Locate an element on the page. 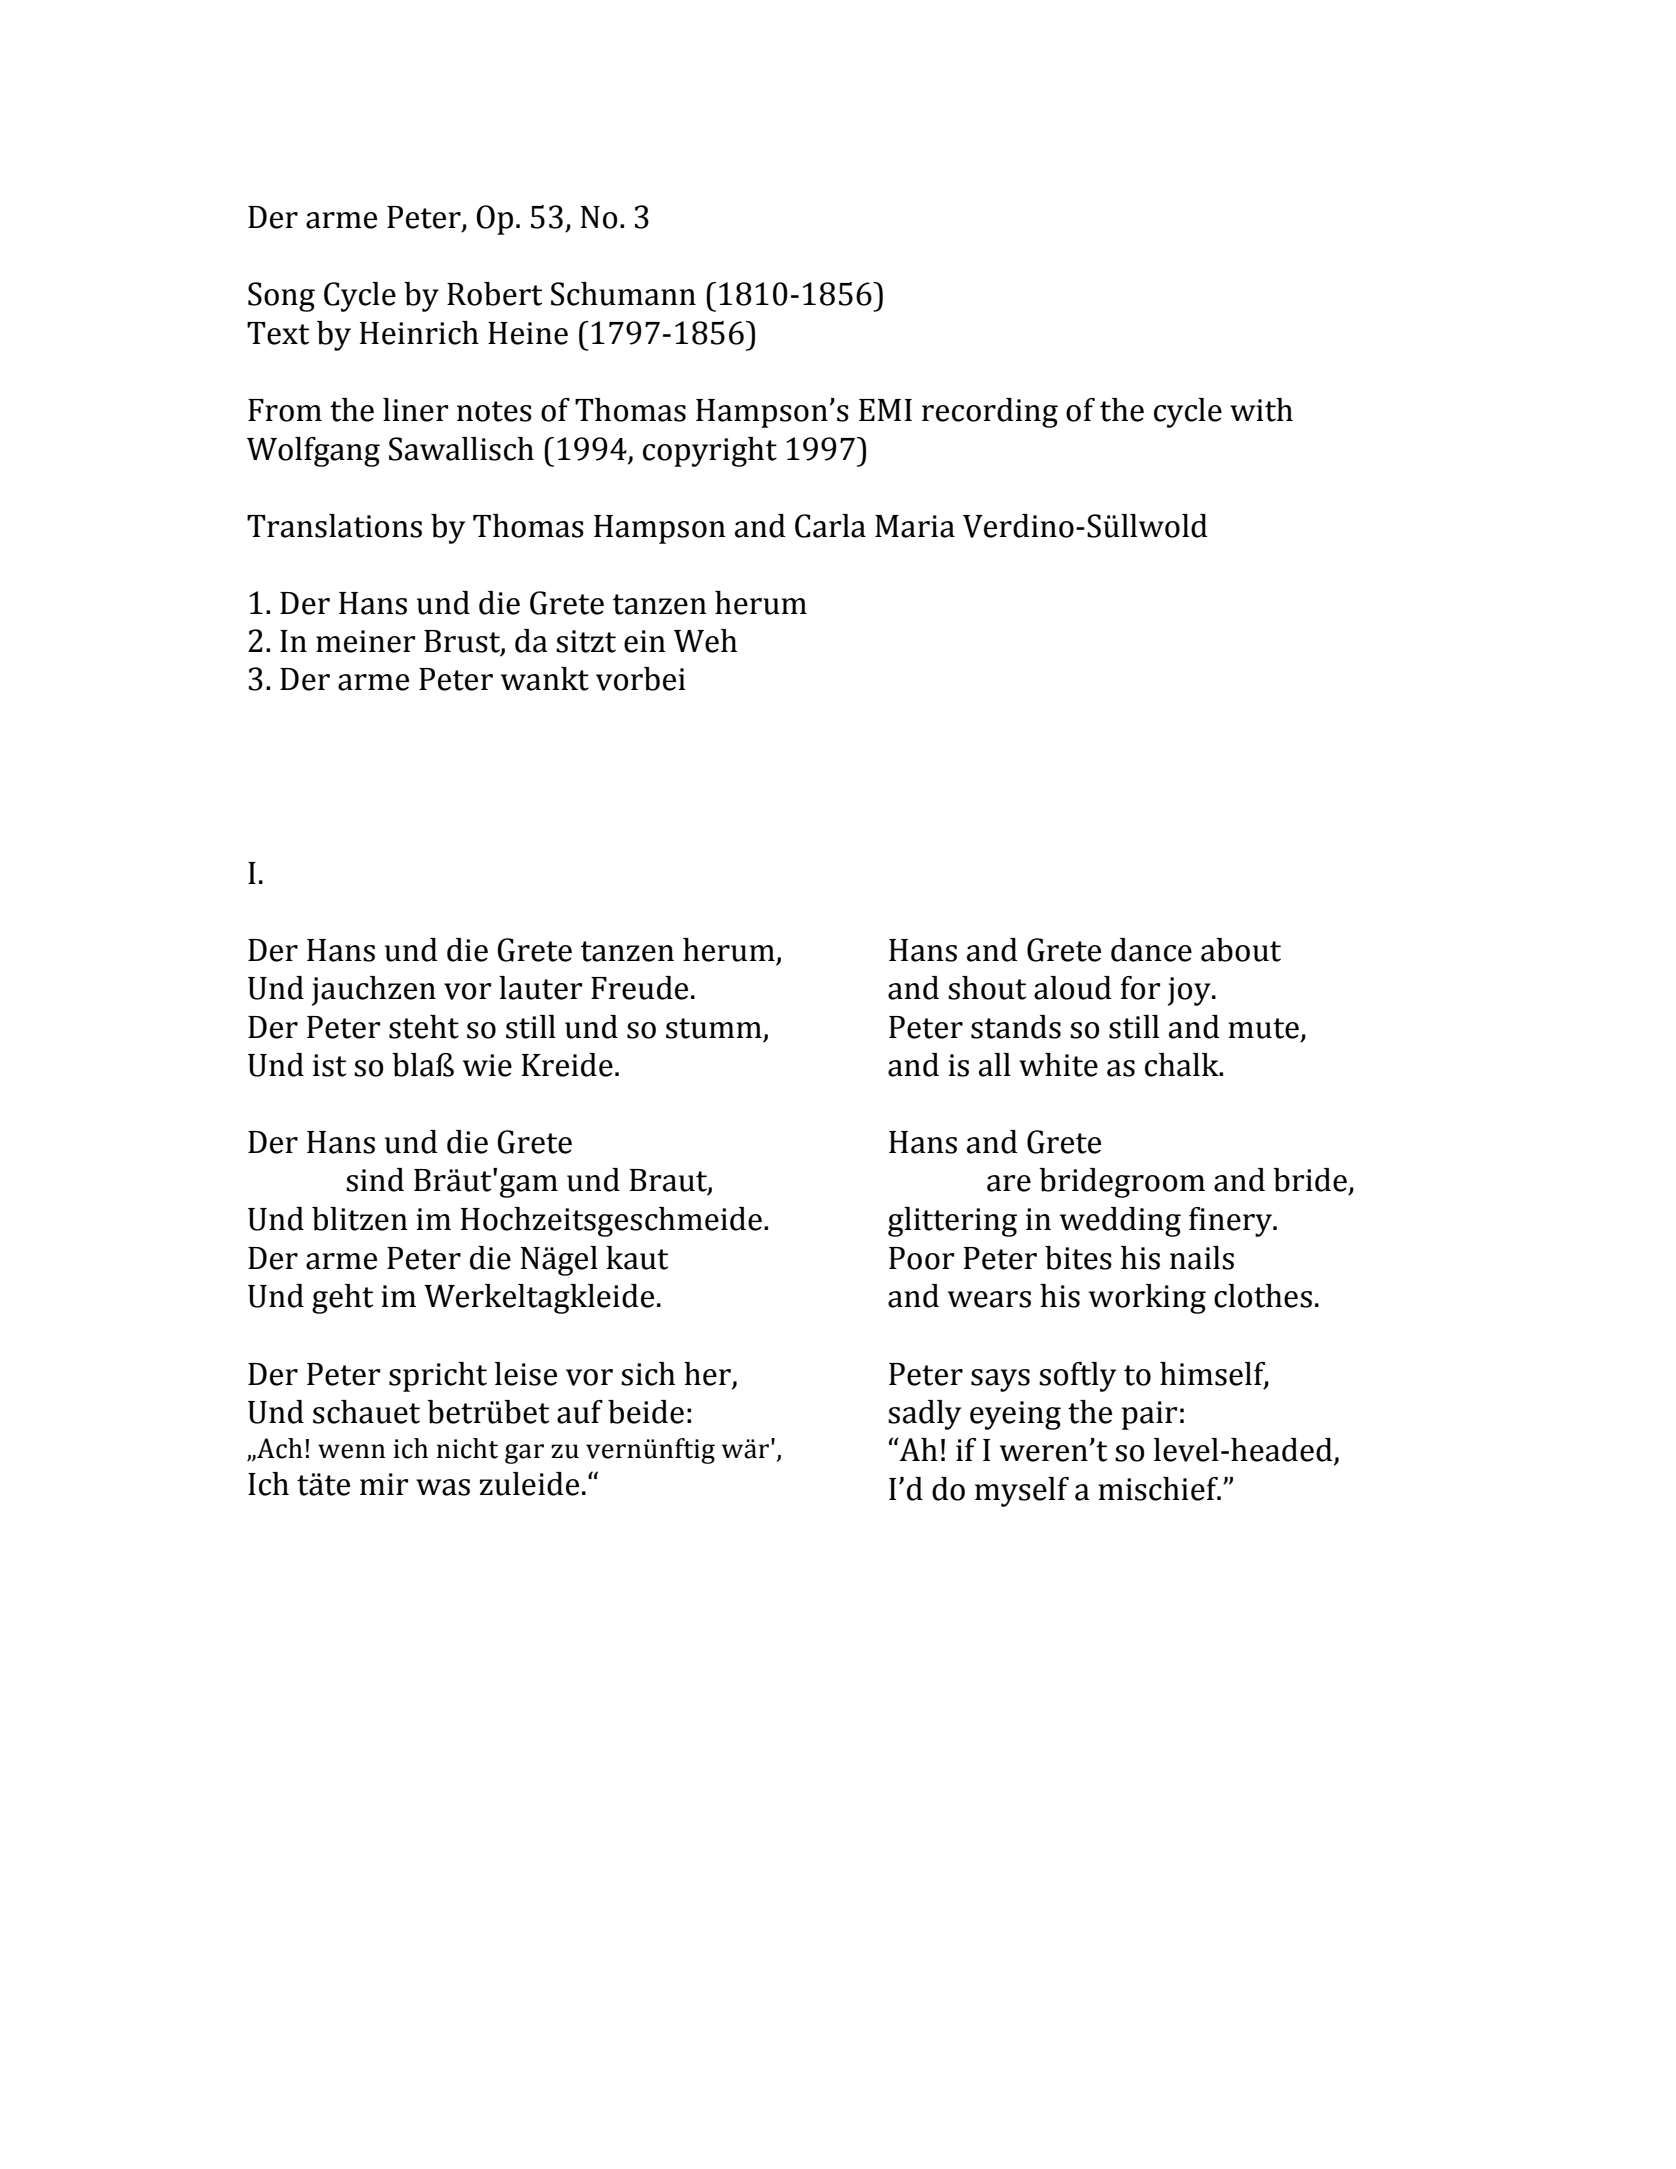 Image resolution: width=1676 pixels, height=2169 pixels. dance is located at coordinates (1151, 950).
